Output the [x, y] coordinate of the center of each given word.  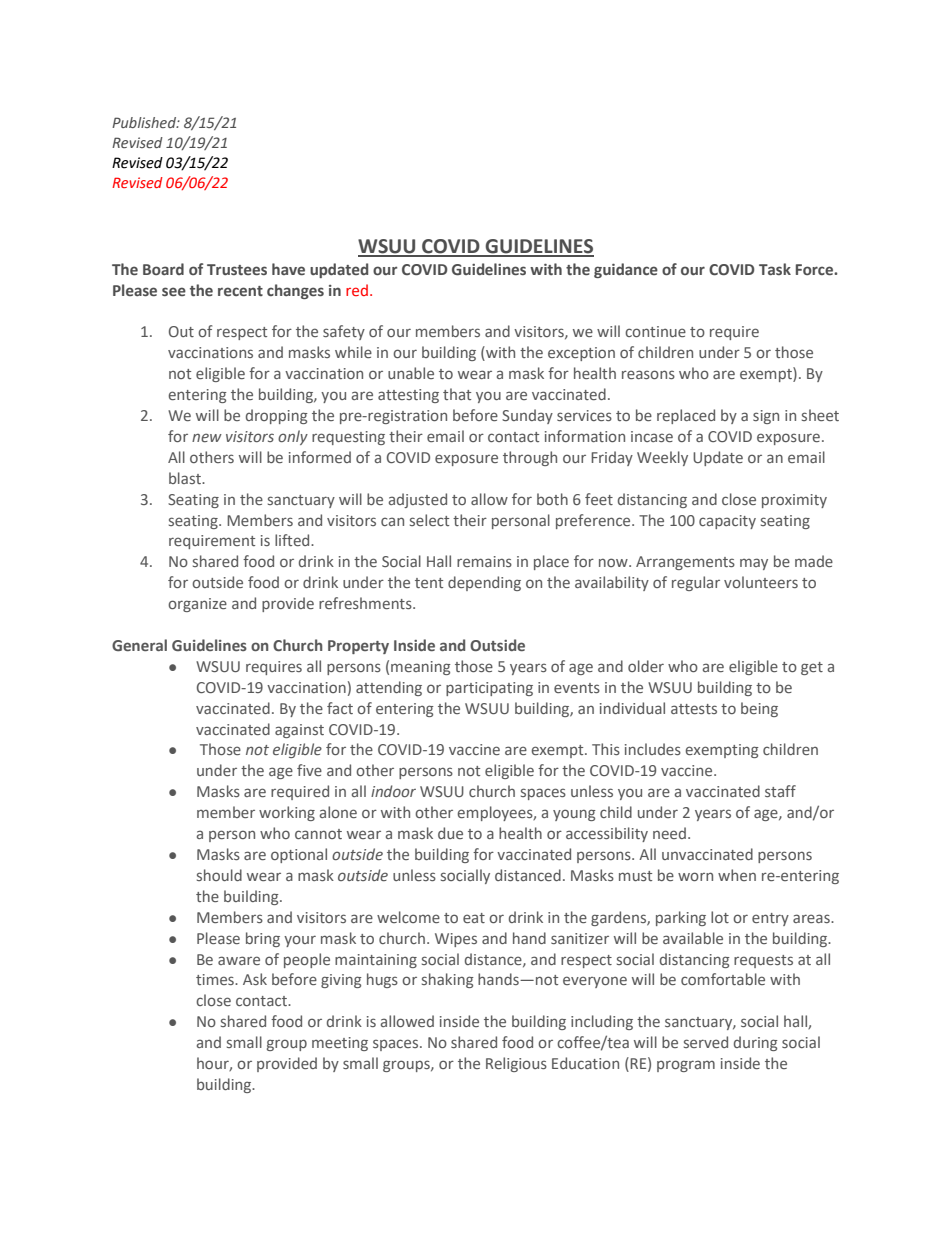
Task [775, 269]
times [216, 979]
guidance [626, 270]
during [756, 1043]
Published [145, 122]
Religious [516, 1064]
